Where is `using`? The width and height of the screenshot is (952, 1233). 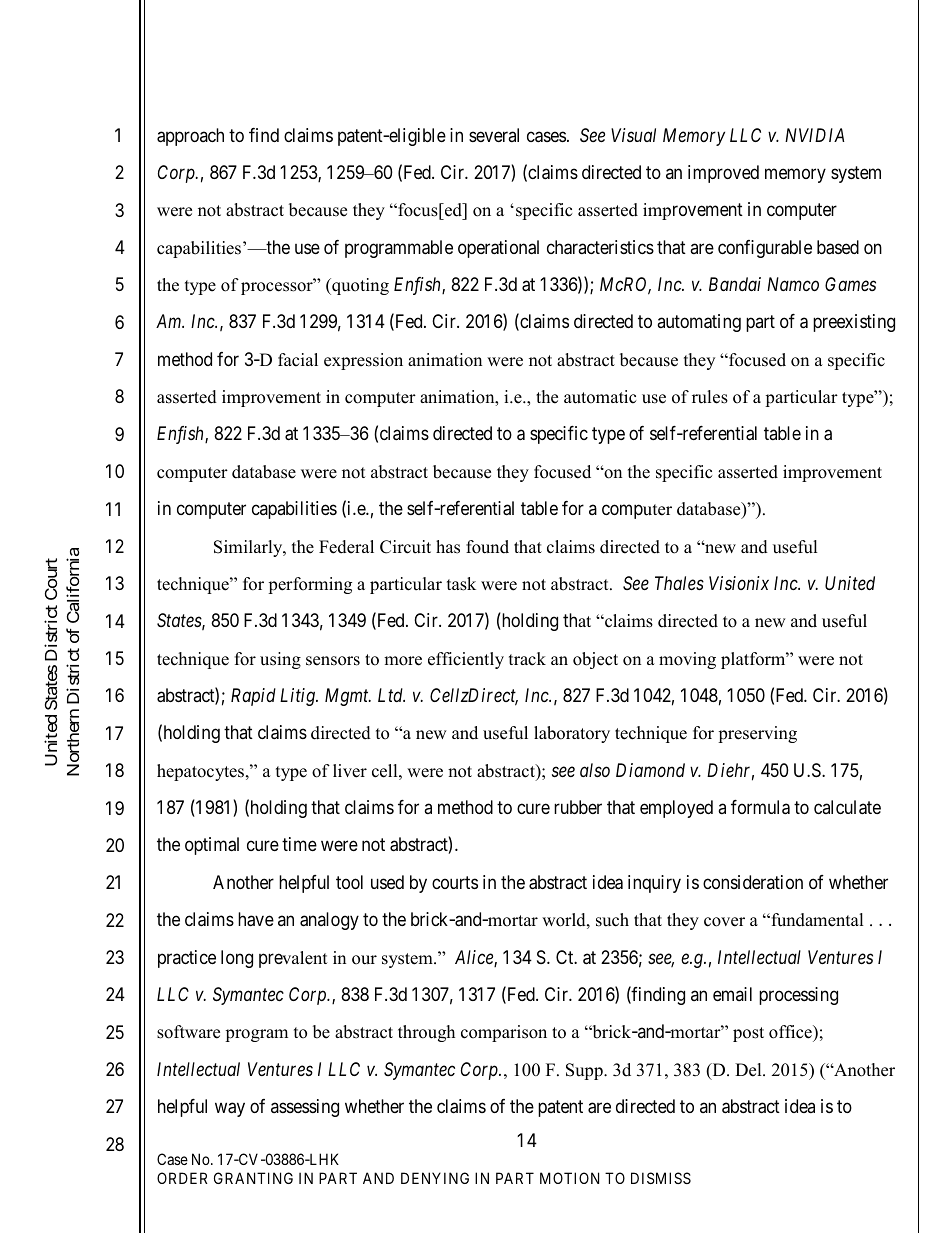
using is located at coordinates (280, 660).
